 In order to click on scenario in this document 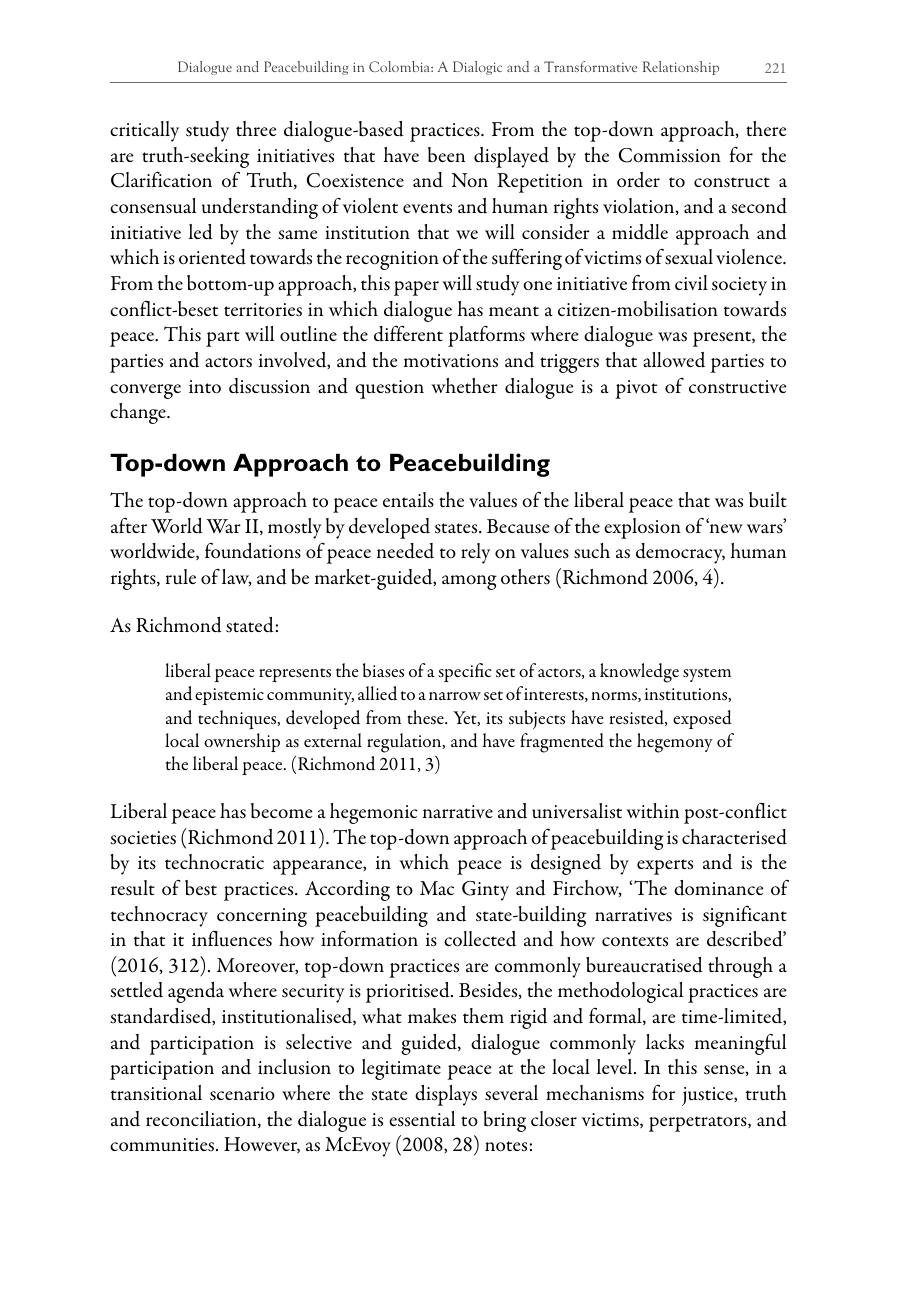, I will do `click(242, 1094)`.
